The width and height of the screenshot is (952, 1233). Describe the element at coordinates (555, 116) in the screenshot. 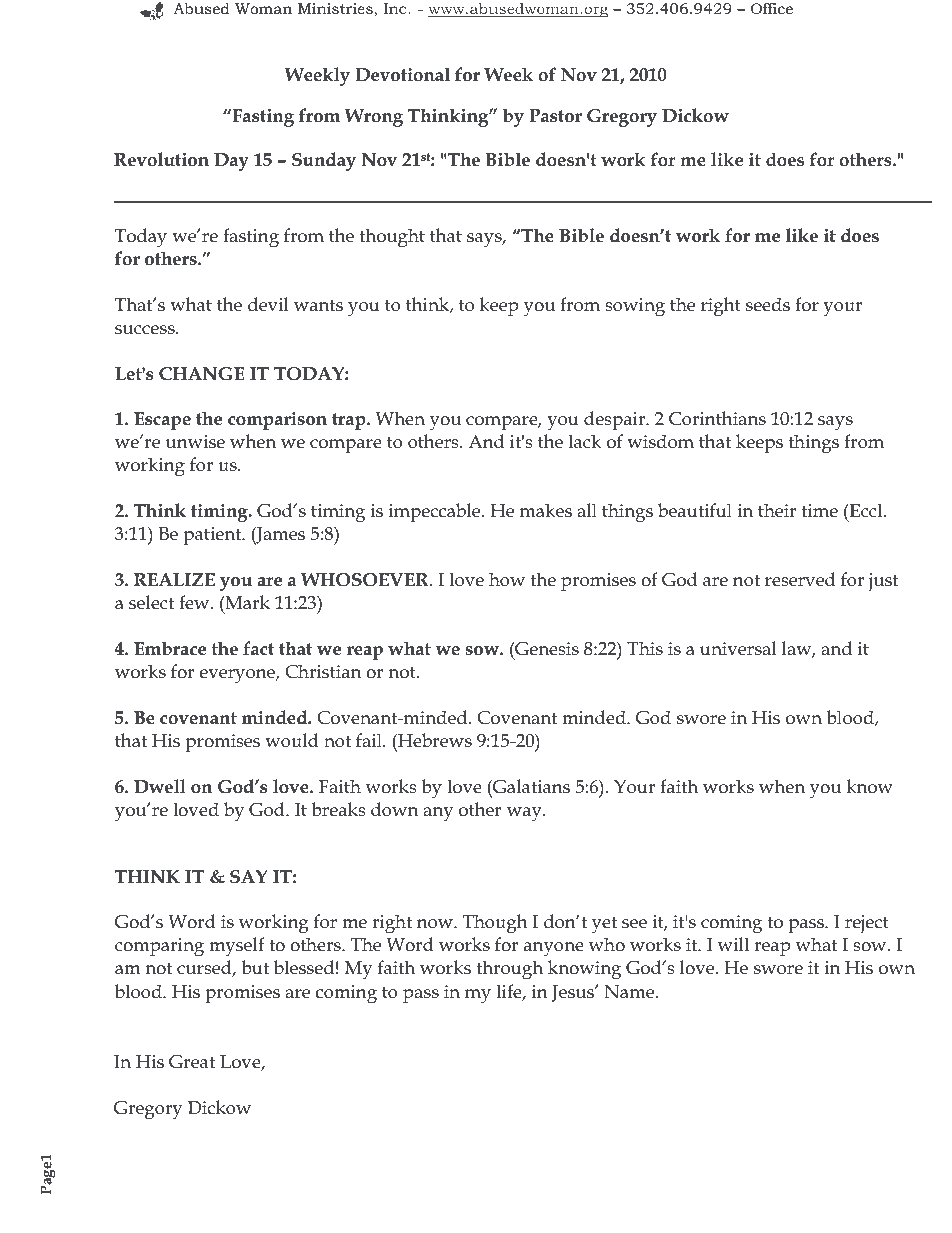

I see `Pastor` at that location.
